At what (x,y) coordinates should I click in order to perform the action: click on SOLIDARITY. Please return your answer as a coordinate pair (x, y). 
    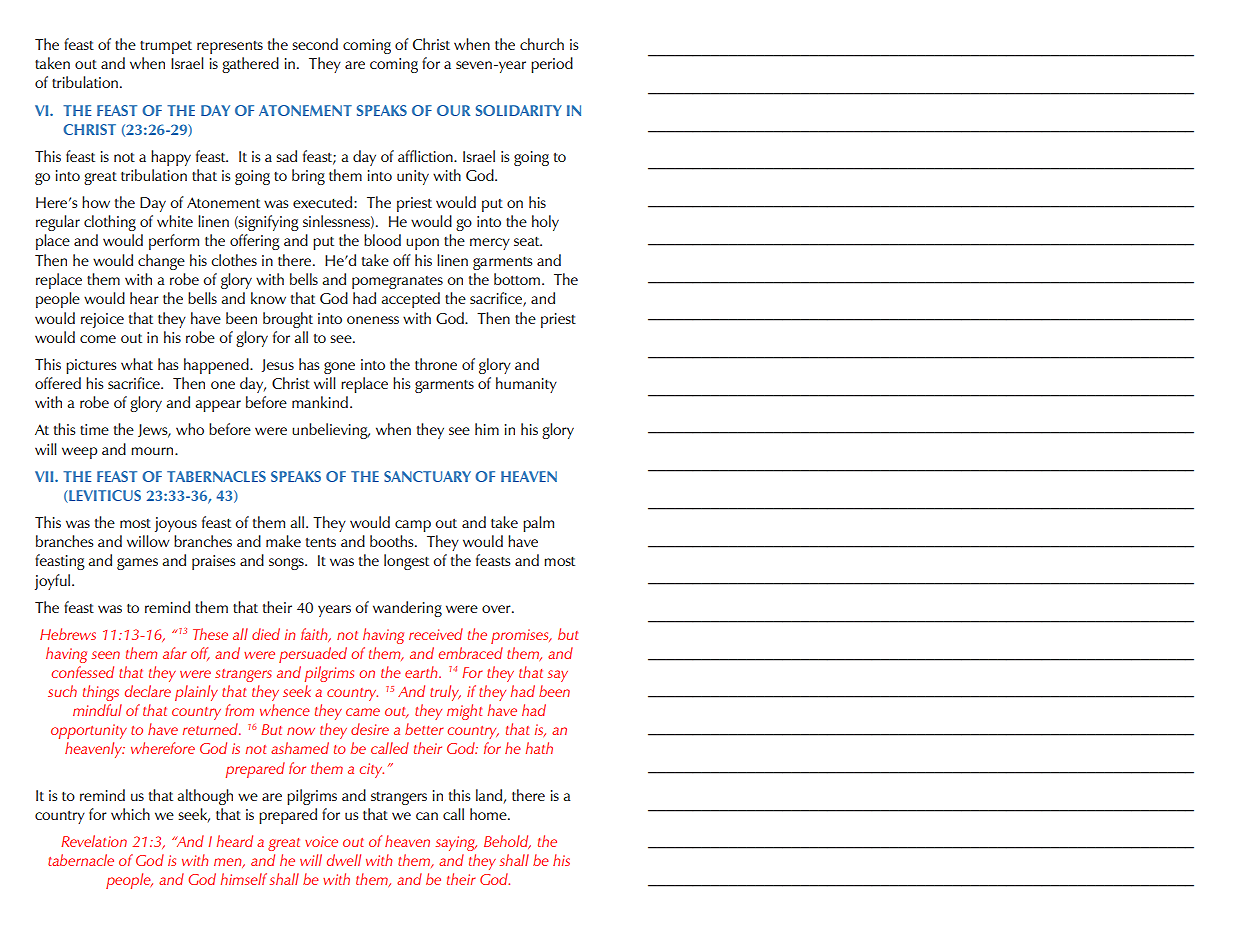
    Looking at the image, I should click on (519, 110).
